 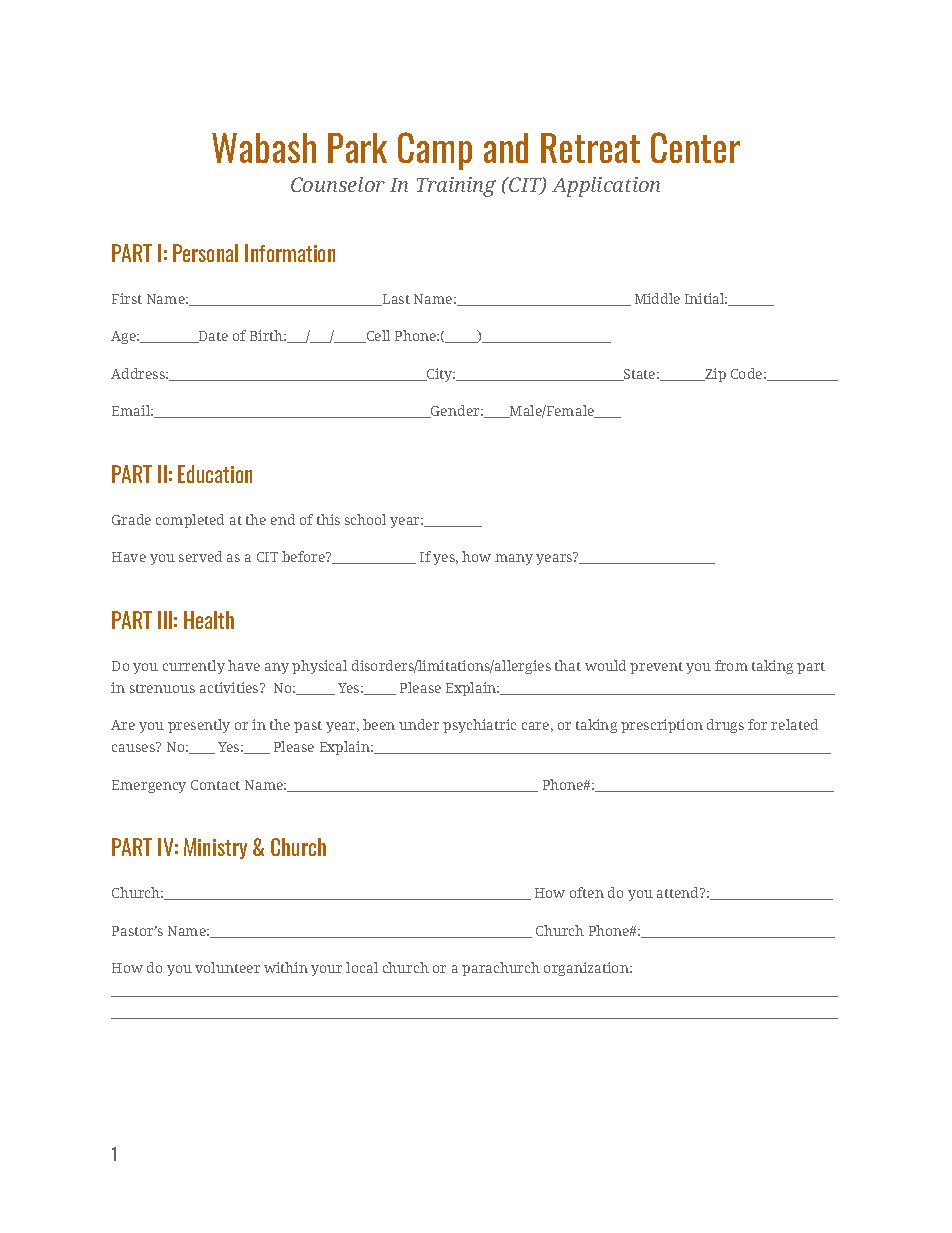 I want to click on volunteer, so click(x=227, y=967).
